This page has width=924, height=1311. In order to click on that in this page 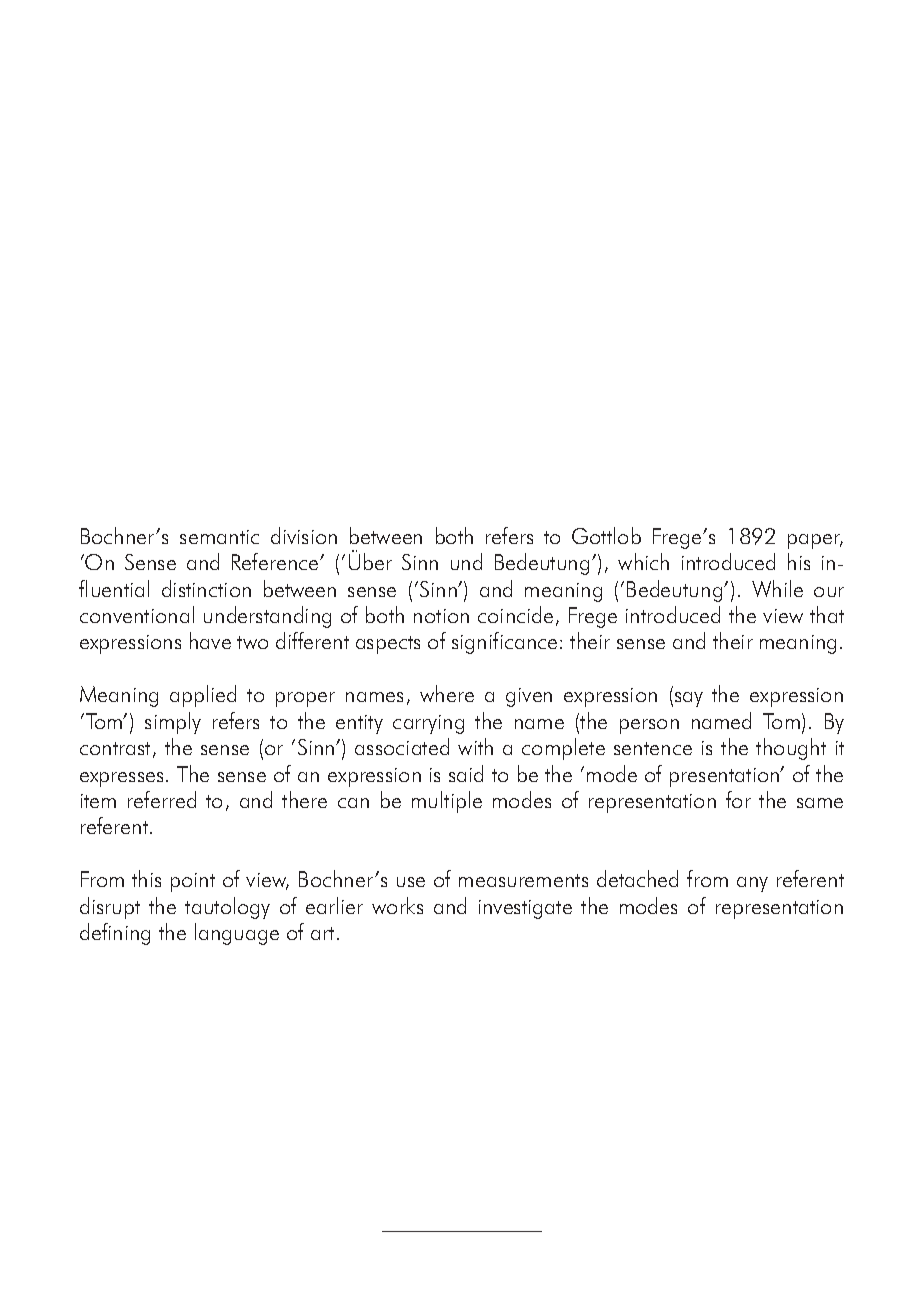, I will do `click(827, 614)`.
